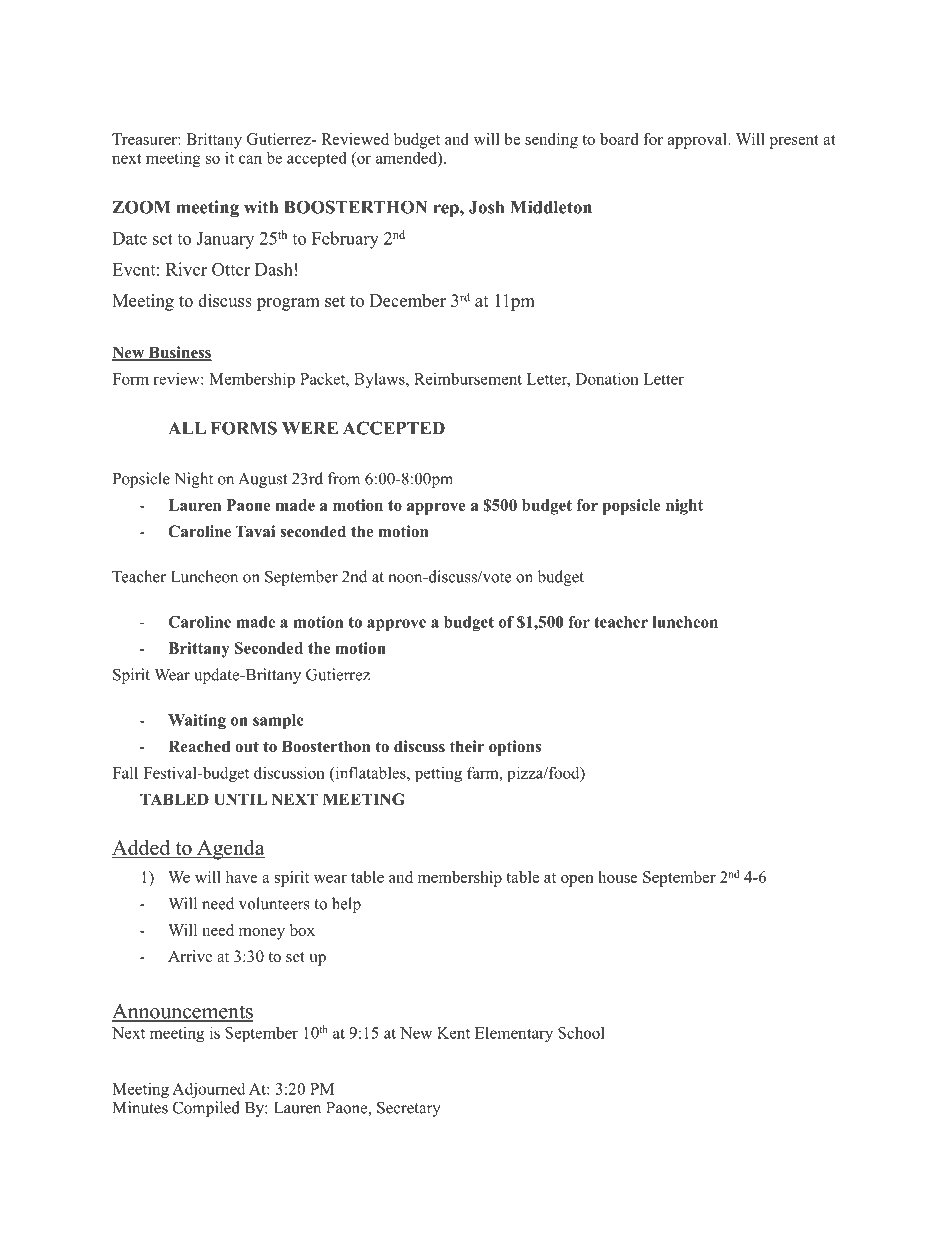 Image resolution: width=952 pixels, height=1233 pixels. Describe the element at coordinates (344, 478) in the document. I see `from` at that location.
